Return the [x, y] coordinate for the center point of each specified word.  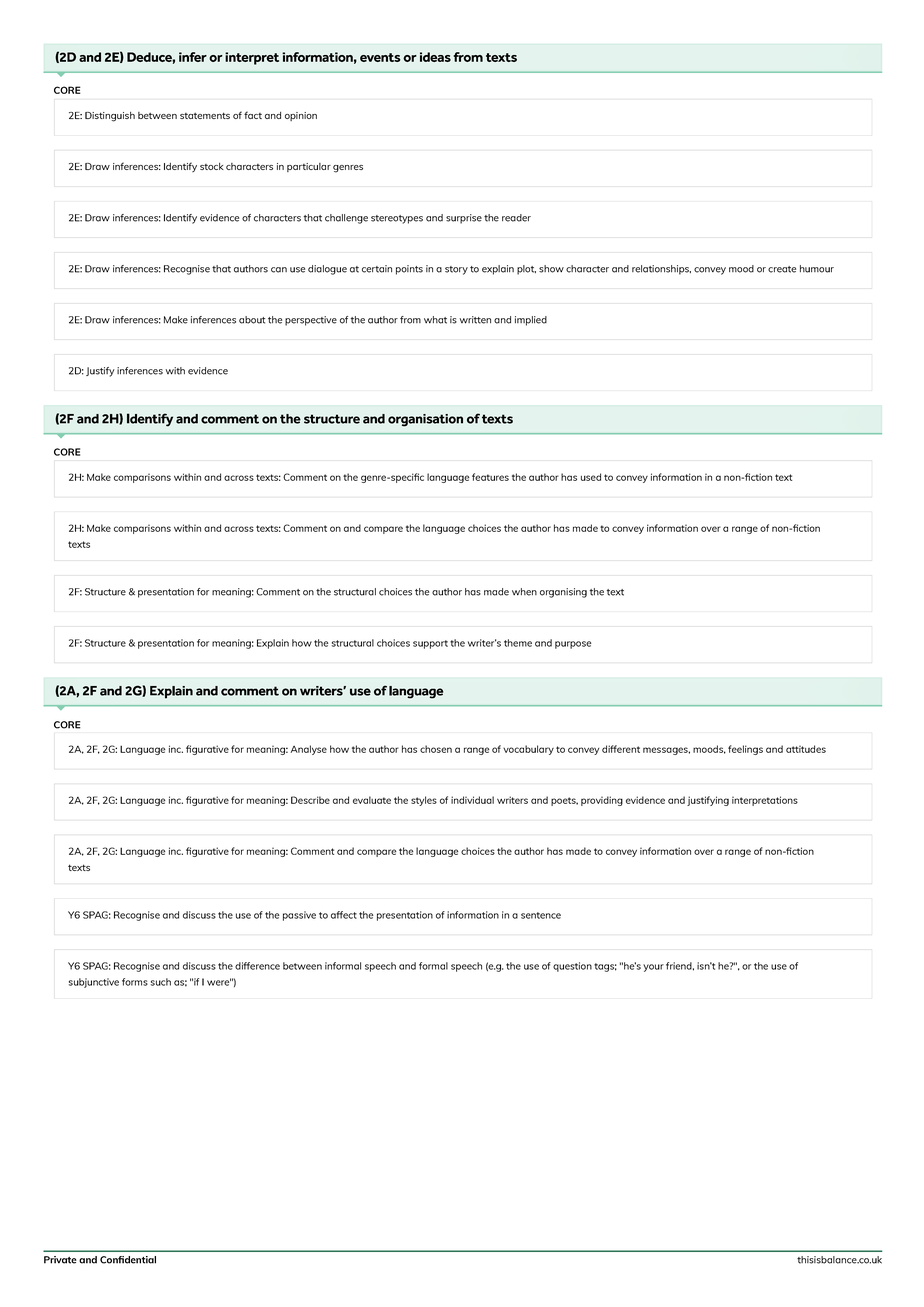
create [782, 269]
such [161, 982]
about [252, 320]
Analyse [309, 750]
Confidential [128, 1260]
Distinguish [110, 117]
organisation [425, 420]
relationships [661, 270]
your [653, 968]
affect [344, 915]
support [430, 644]
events [380, 57]
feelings [745, 750]
